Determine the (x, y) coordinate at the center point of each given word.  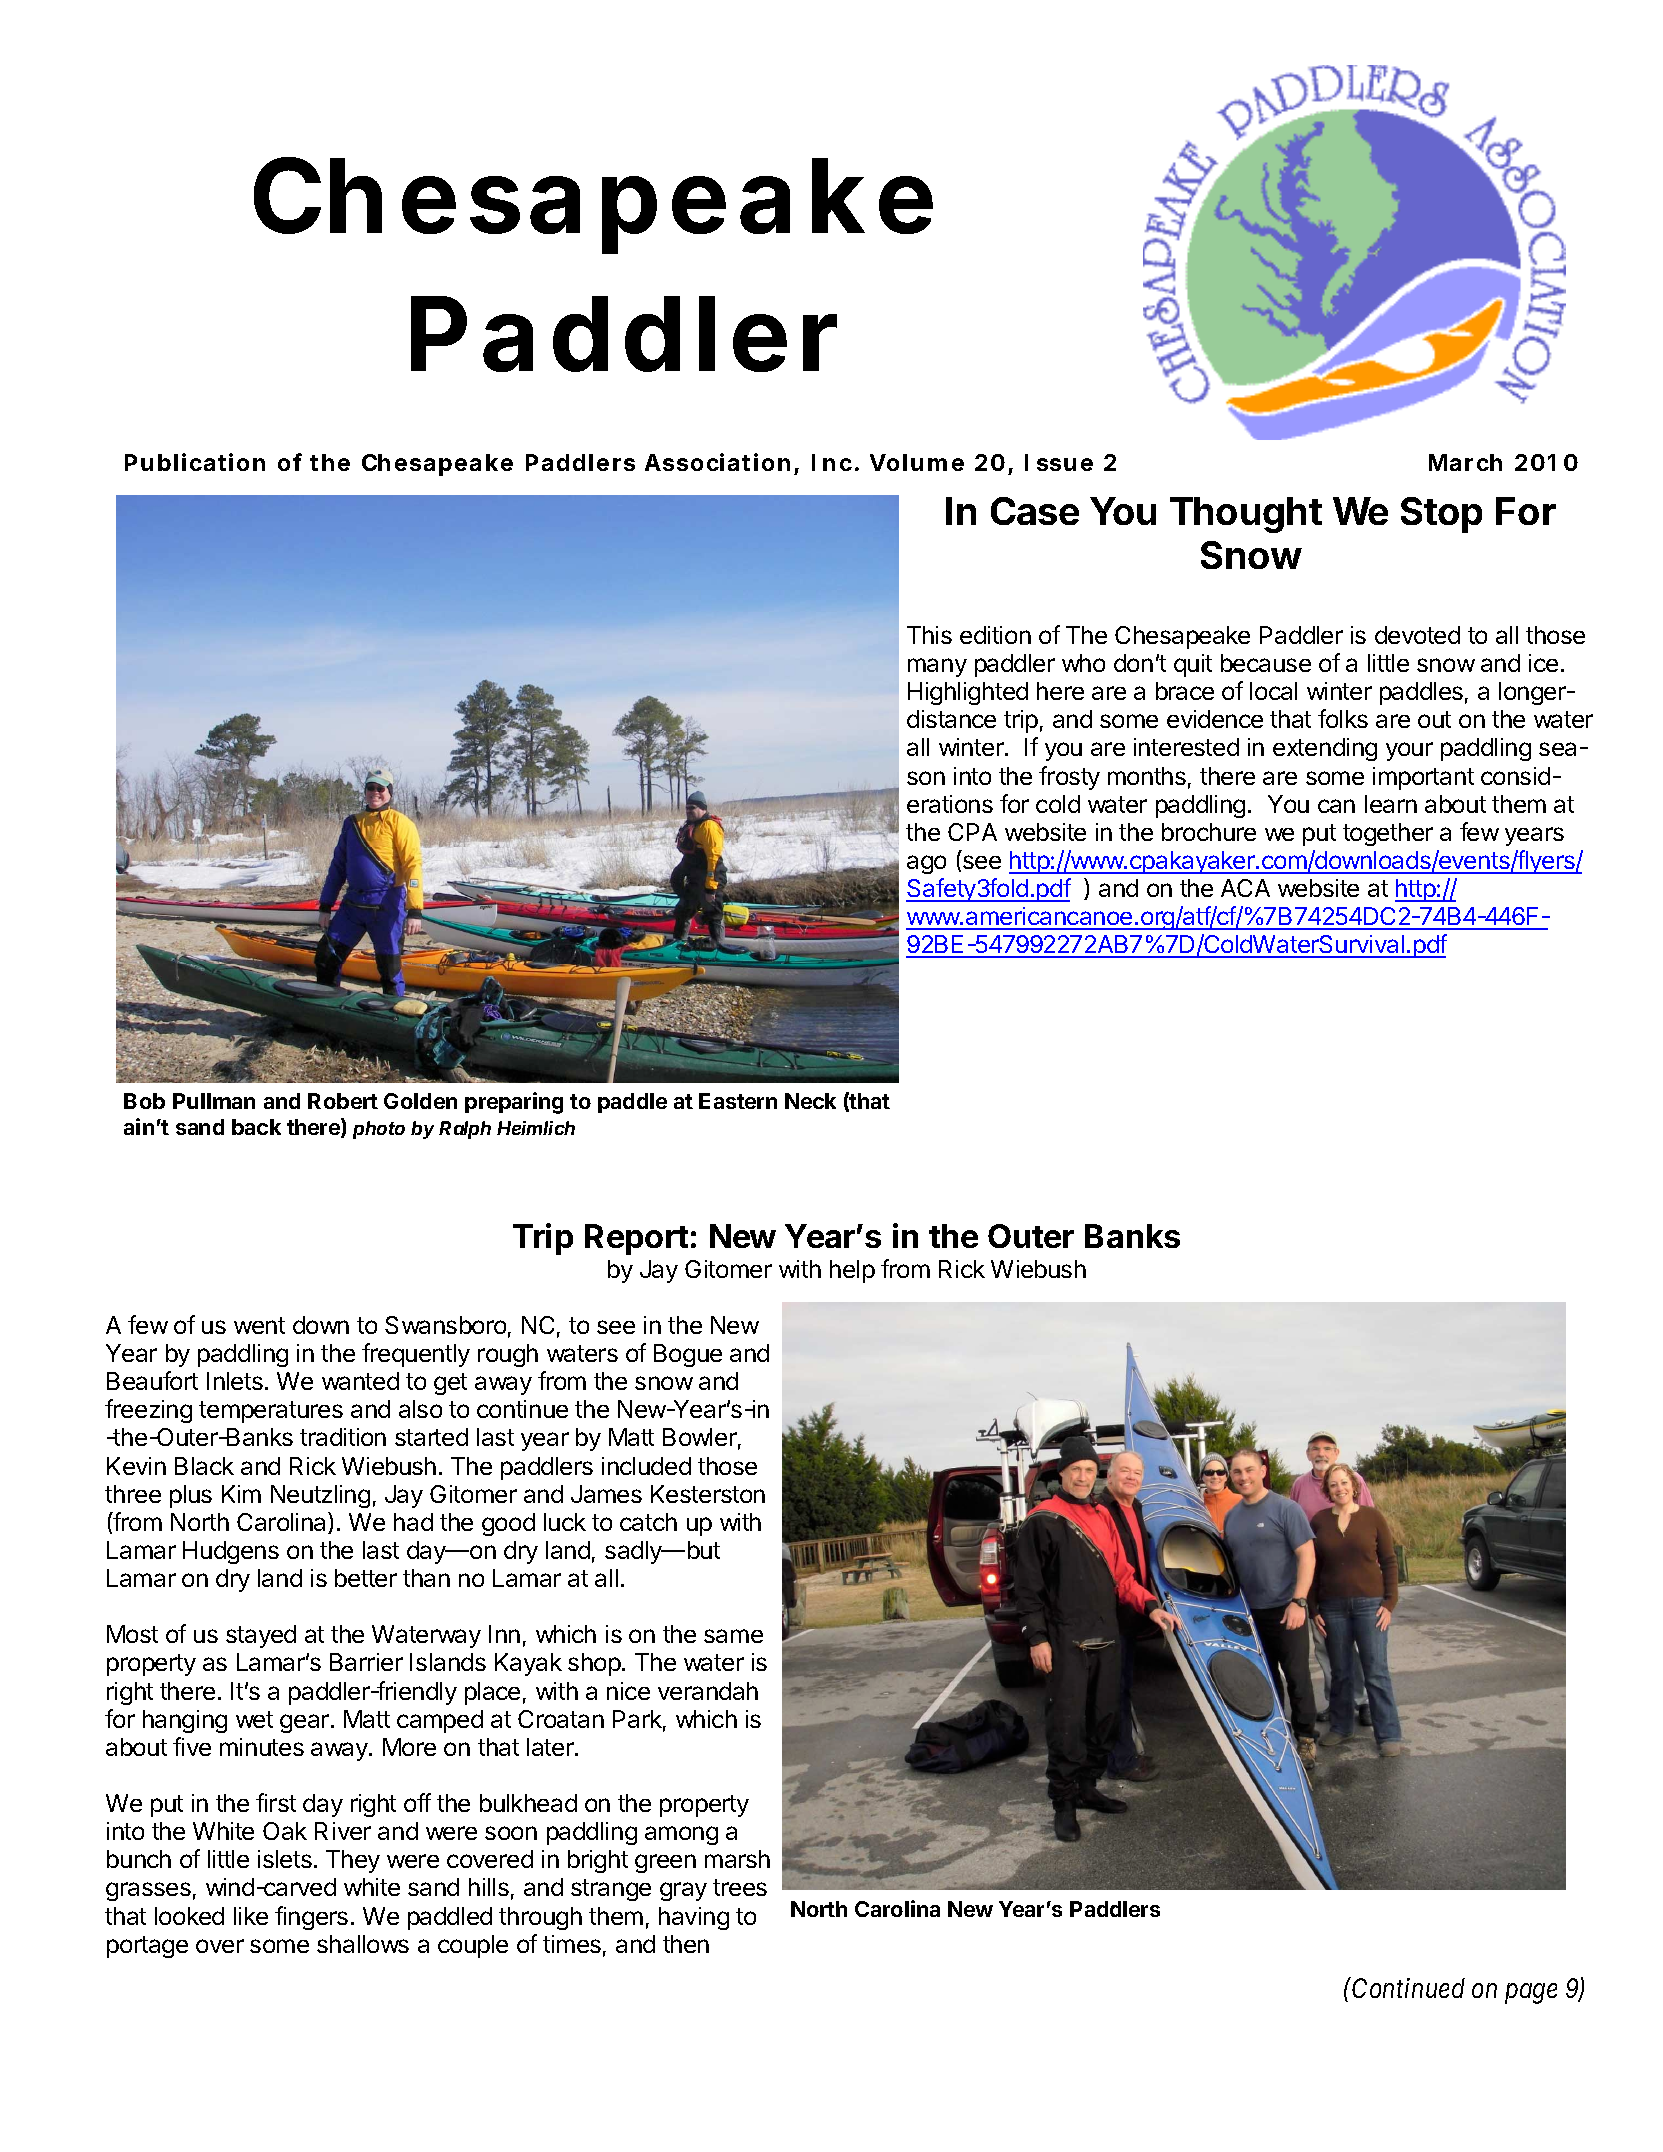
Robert (343, 1101)
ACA (1245, 888)
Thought (1246, 515)
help (852, 1271)
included (646, 1466)
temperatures (271, 1412)
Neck (810, 1101)
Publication (195, 462)
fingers (311, 1918)
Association (717, 462)
